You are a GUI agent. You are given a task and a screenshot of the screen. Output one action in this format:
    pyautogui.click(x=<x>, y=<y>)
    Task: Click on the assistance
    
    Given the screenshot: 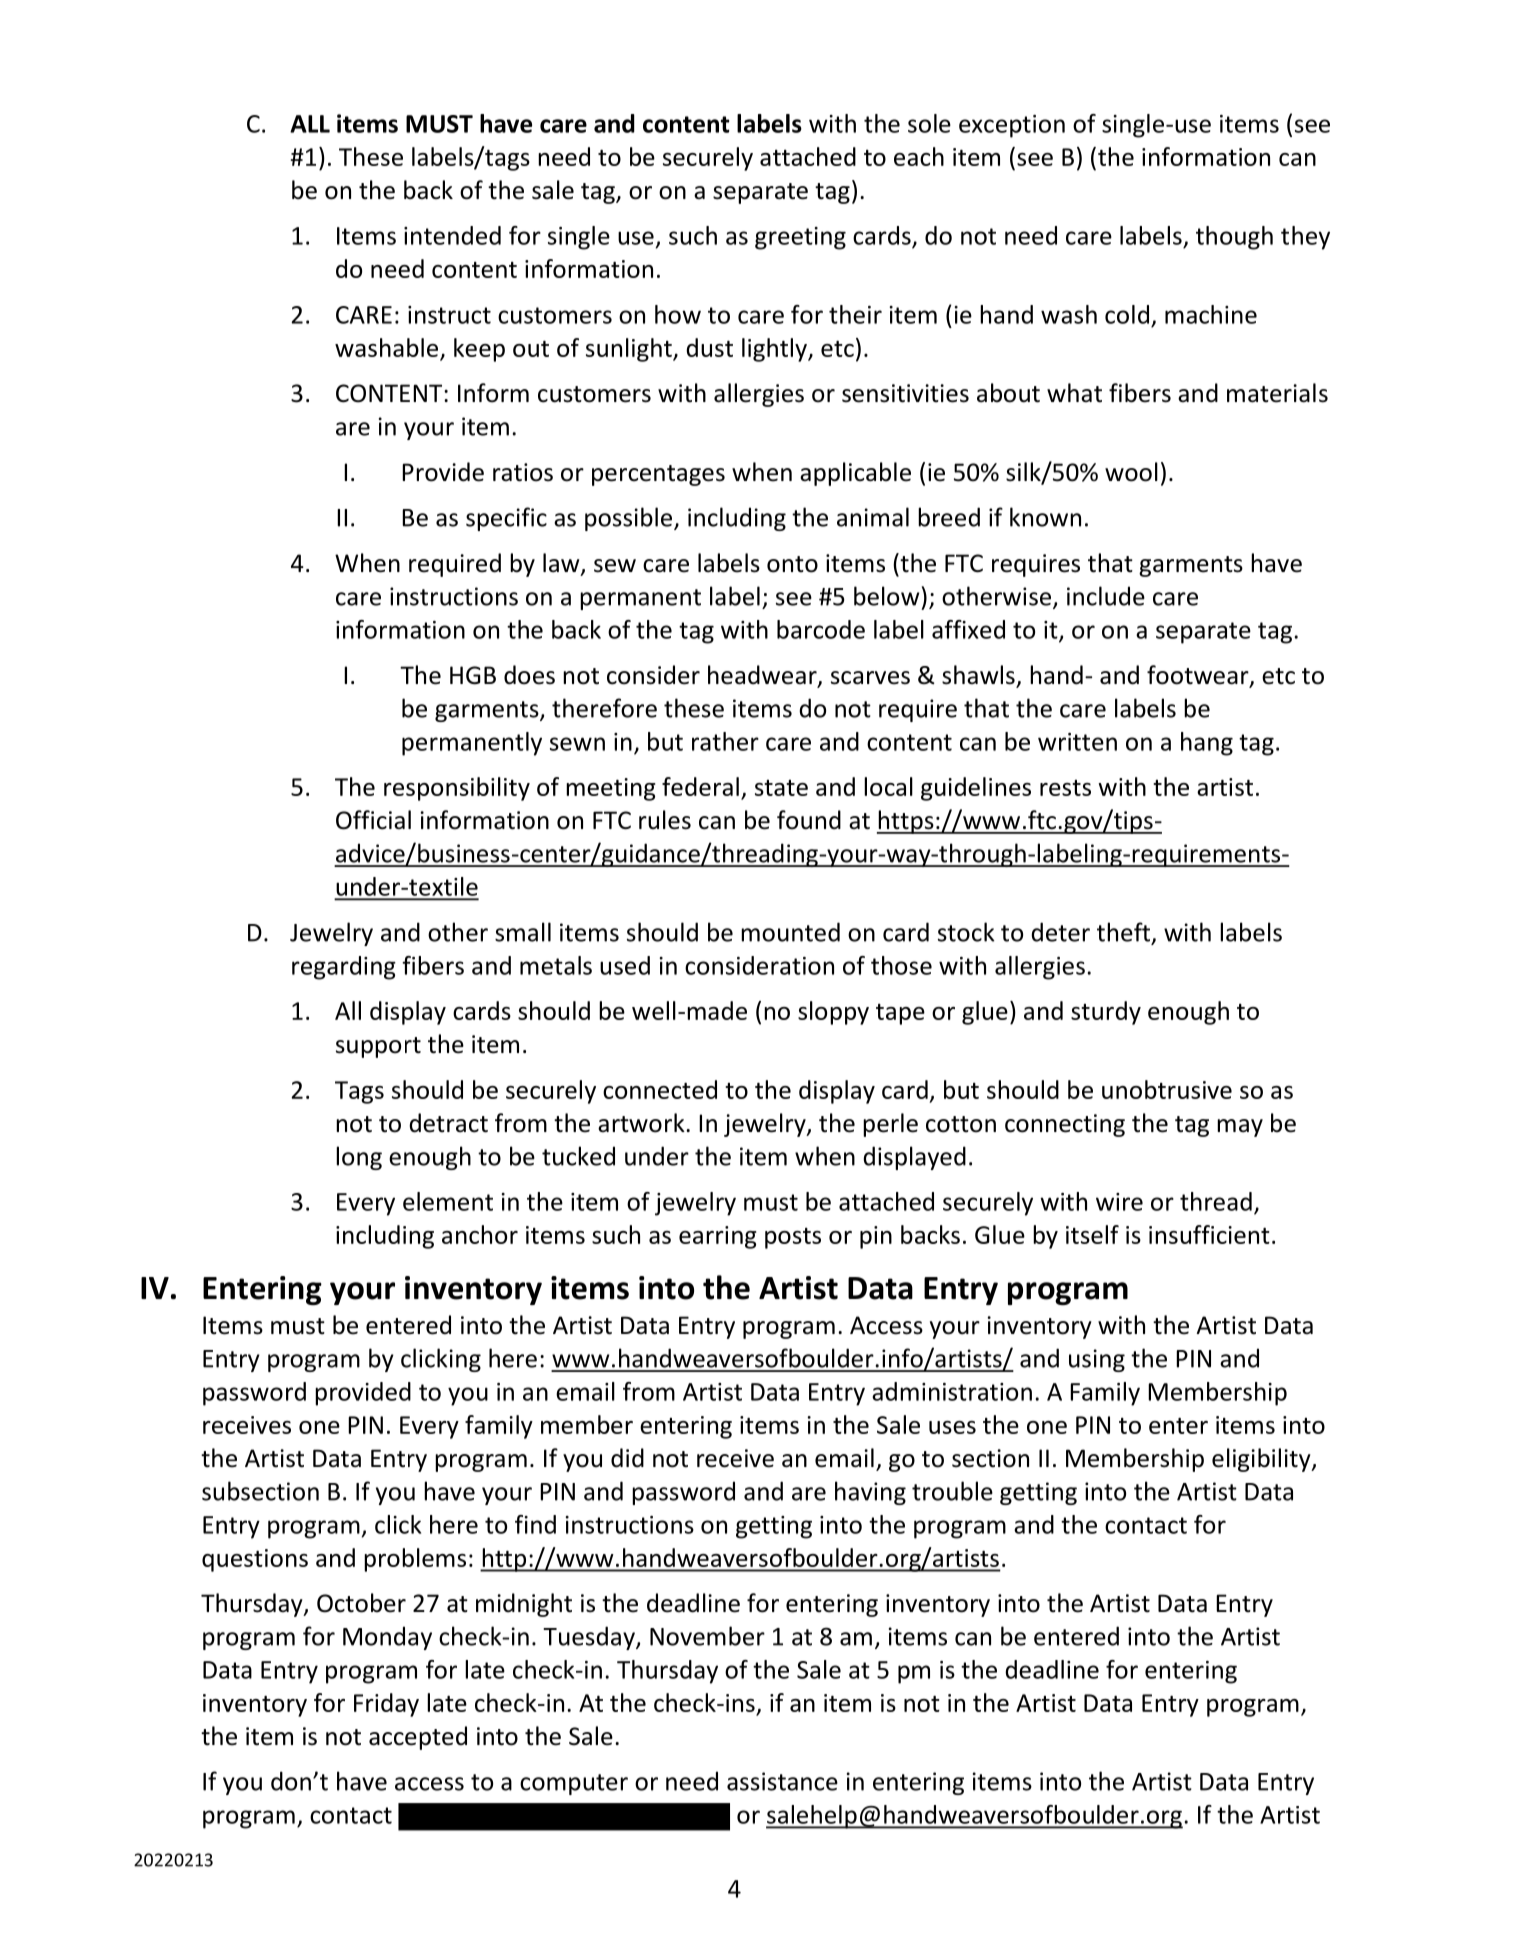 What is the action you would take?
    pyautogui.click(x=782, y=1781)
